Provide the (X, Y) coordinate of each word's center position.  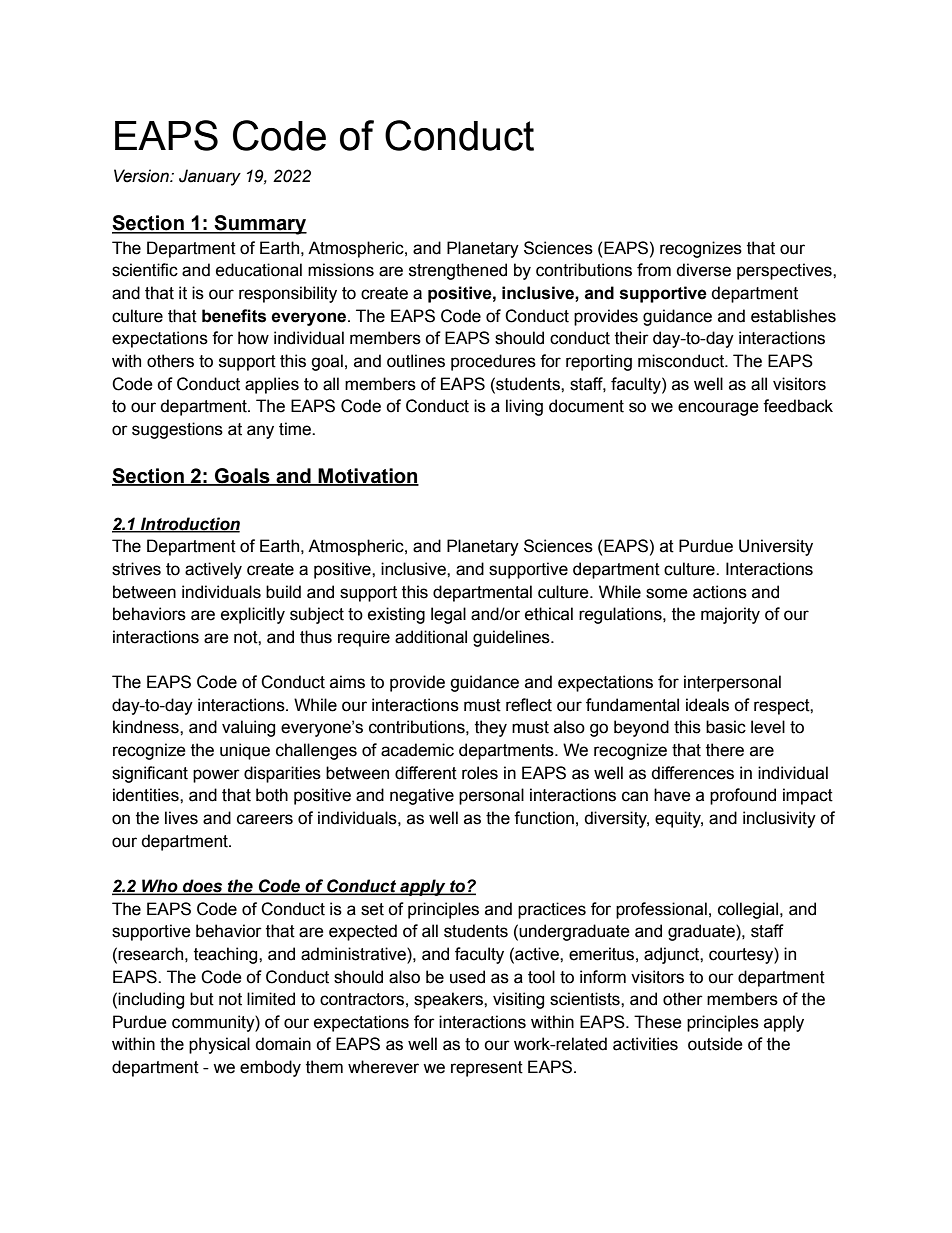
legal (448, 615)
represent (487, 1069)
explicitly (253, 615)
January (210, 177)
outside (715, 1044)
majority (730, 615)
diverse (703, 270)
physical (219, 1045)
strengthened (458, 271)
